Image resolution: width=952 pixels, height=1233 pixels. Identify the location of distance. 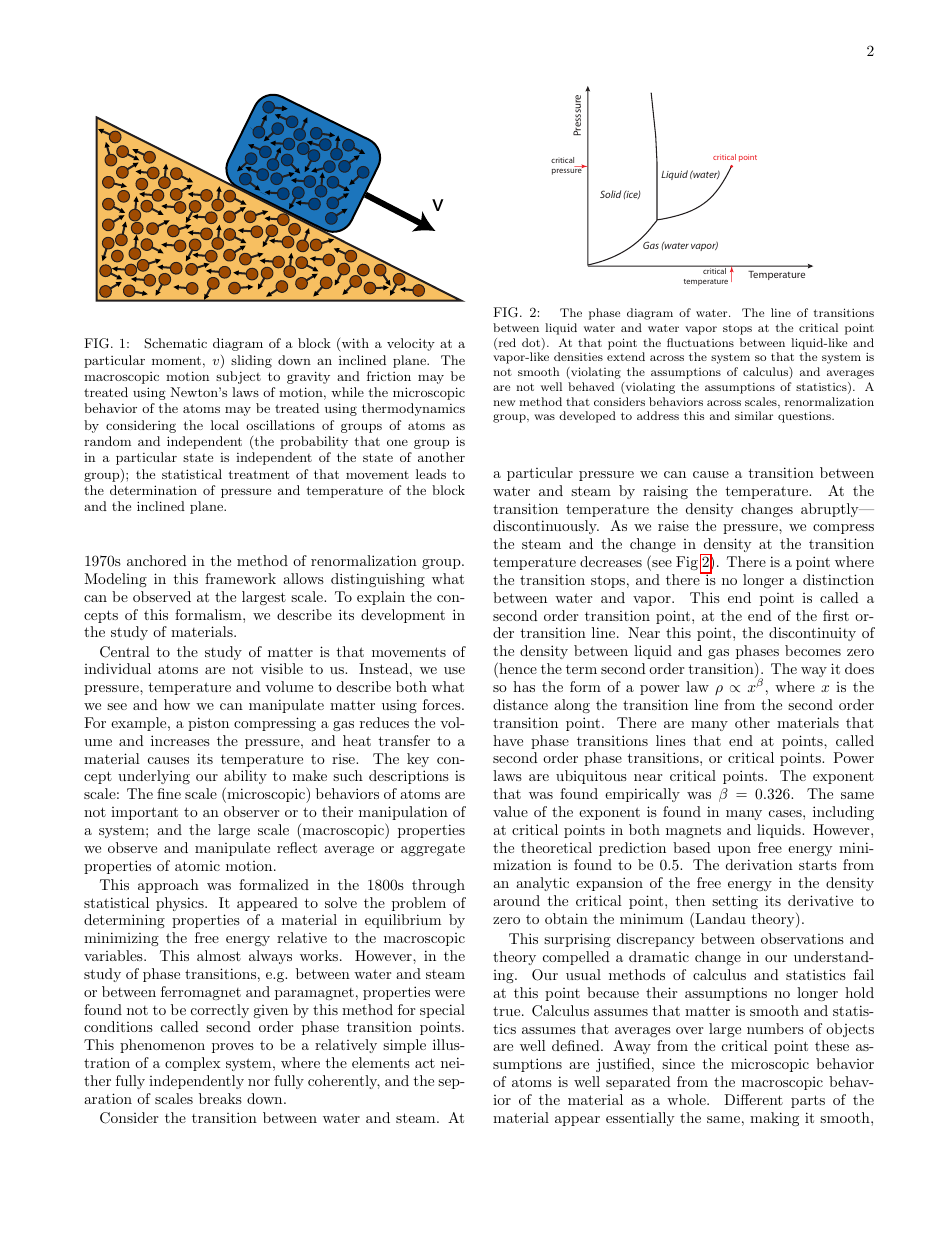
(520, 704).
